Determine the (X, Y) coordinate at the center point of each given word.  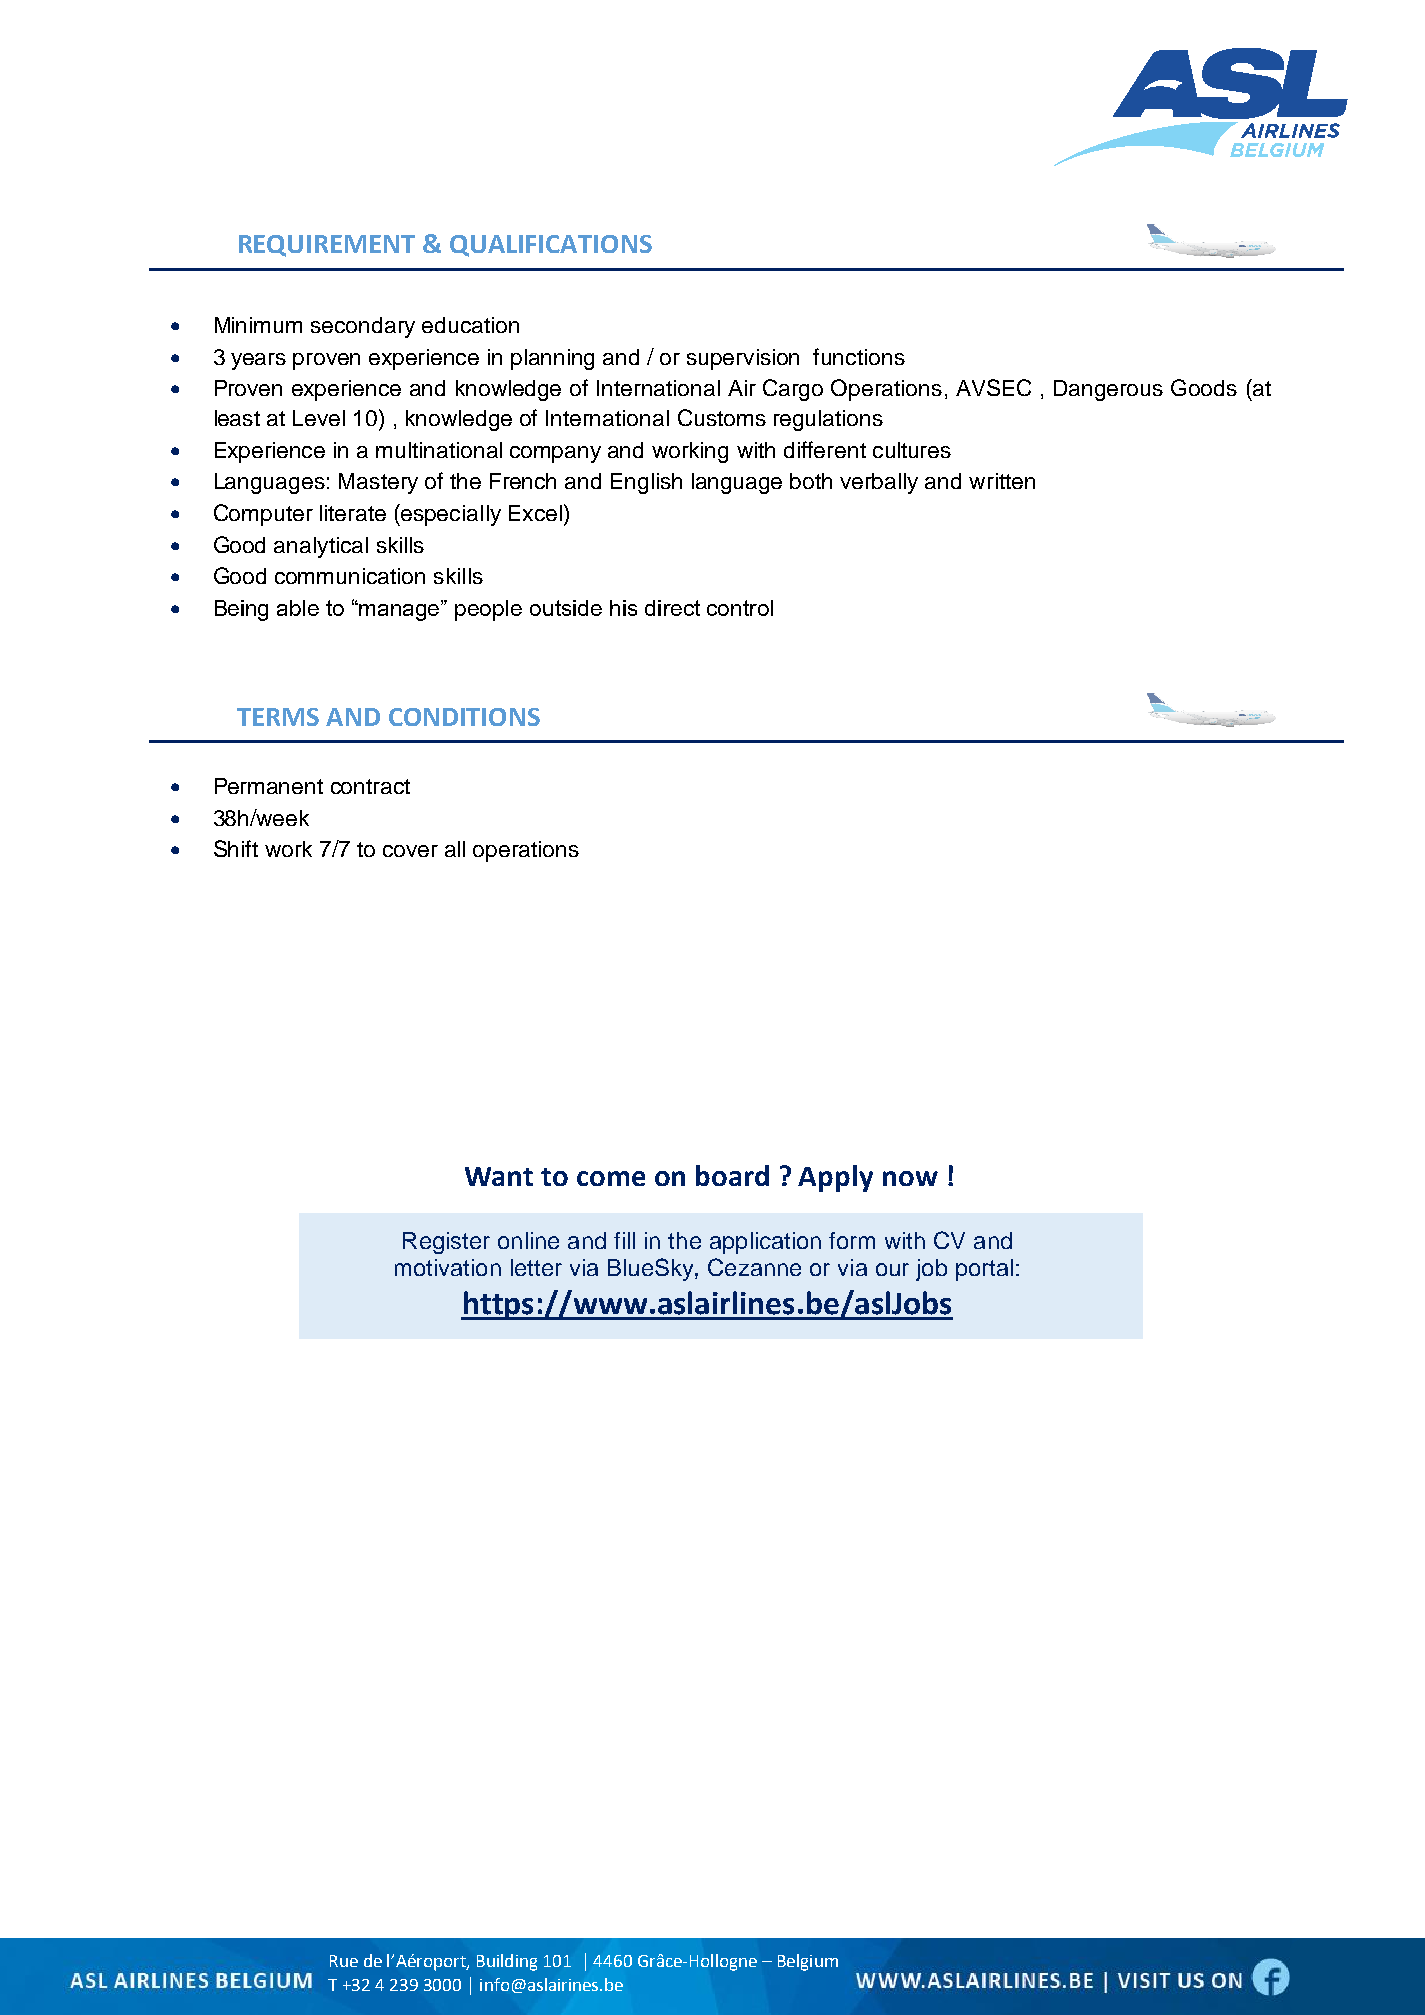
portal (984, 1270)
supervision (743, 359)
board (732, 1175)
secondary (363, 327)
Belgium (808, 1962)
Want (499, 1176)
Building (507, 1962)
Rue (344, 1961)
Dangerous (1108, 390)
